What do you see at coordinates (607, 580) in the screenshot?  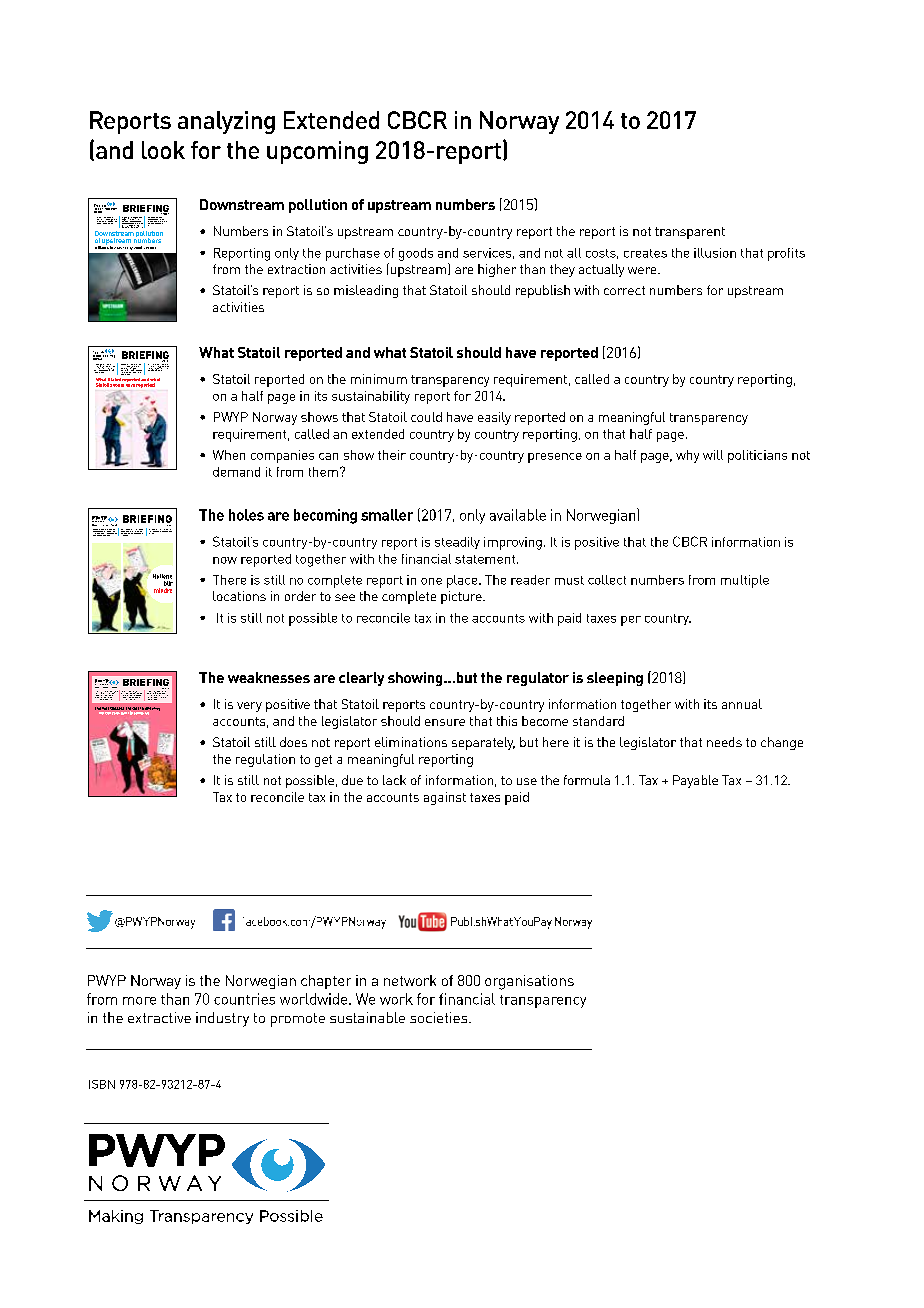 I see `collect` at bounding box center [607, 580].
